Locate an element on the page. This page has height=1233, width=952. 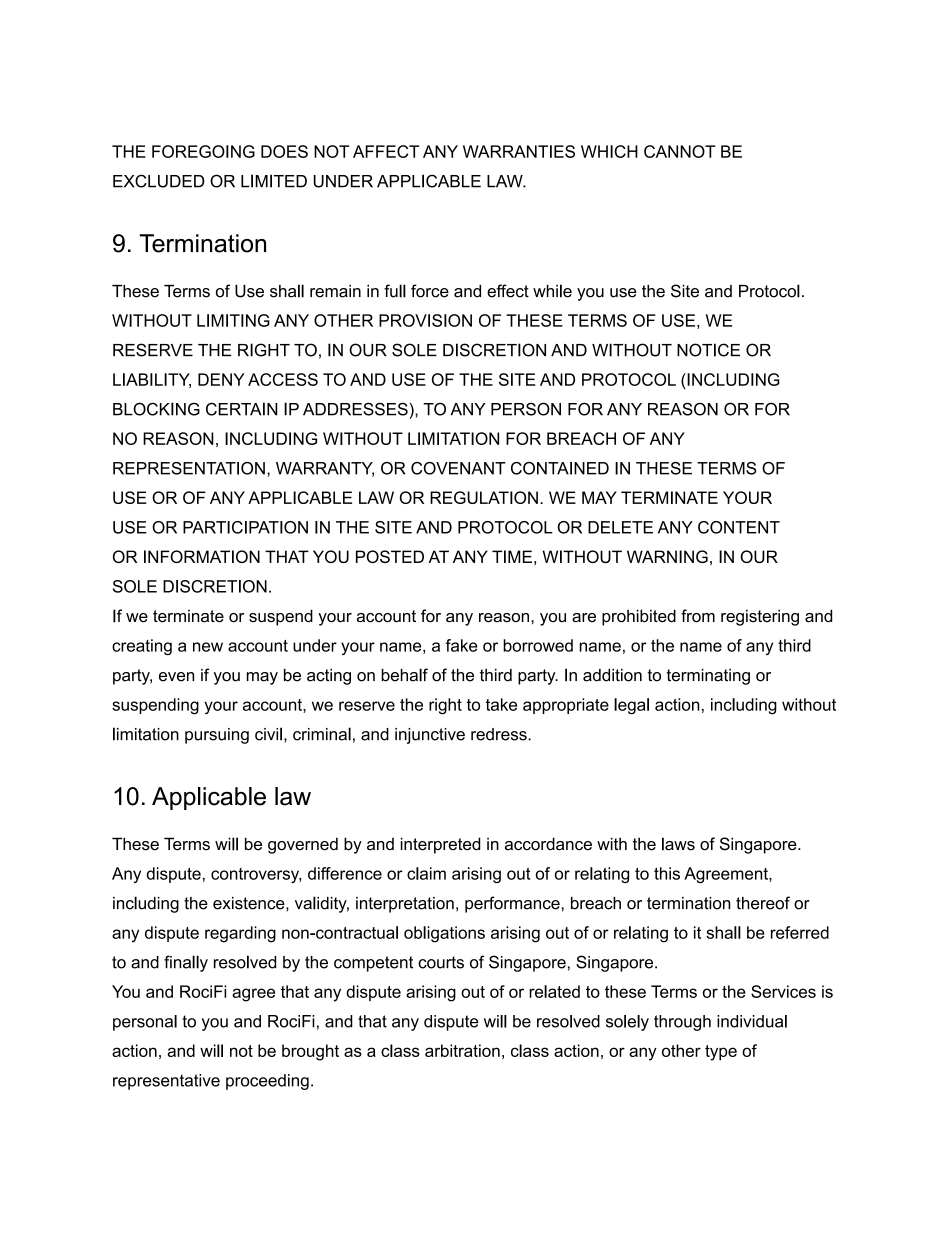
controversy is located at coordinates (256, 875).
